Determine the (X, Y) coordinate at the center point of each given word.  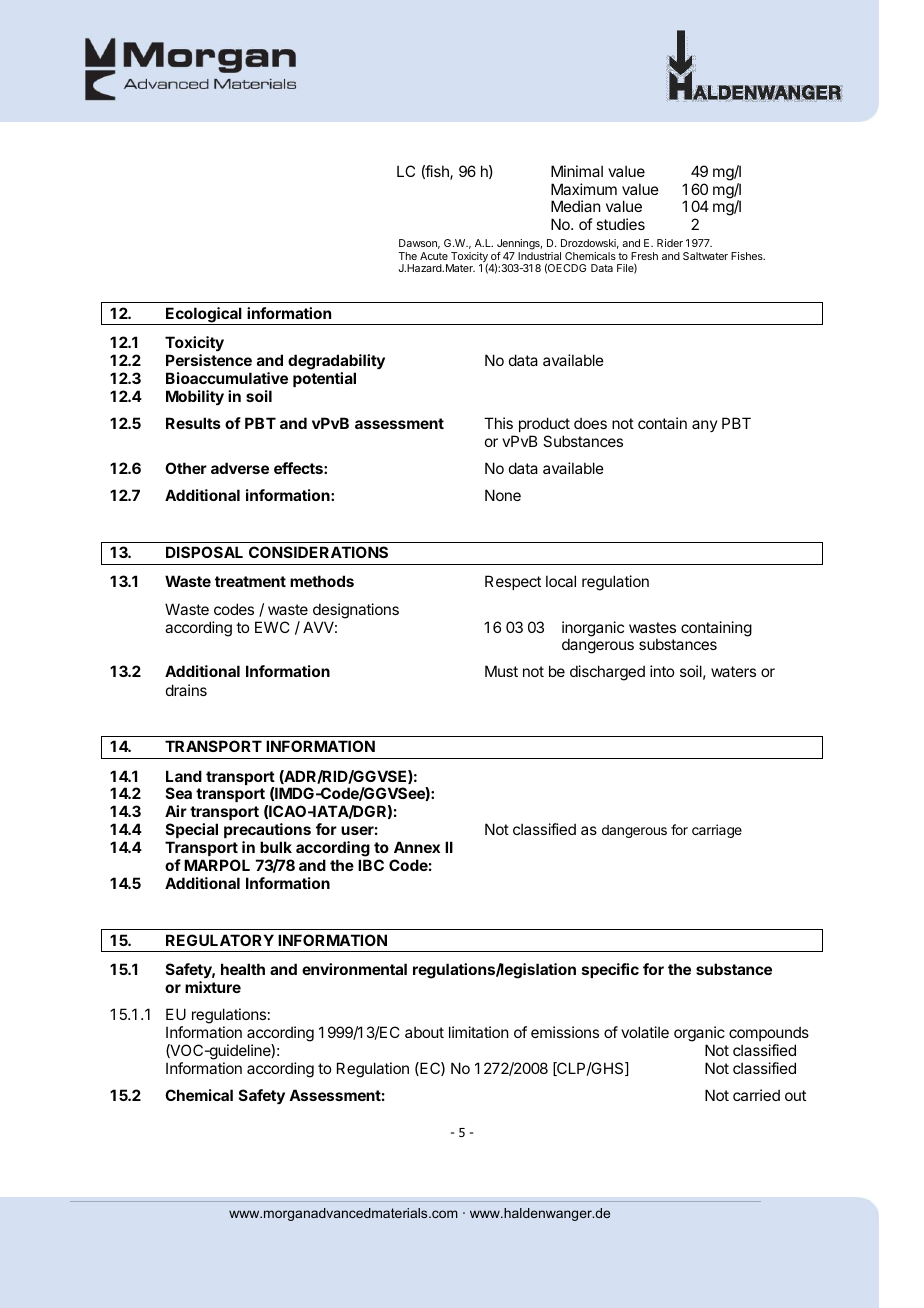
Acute (434, 256)
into (662, 671)
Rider (670, 243)
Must (501, 671)
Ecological (204, 316)
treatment (250, 581)
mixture (213, 987)
